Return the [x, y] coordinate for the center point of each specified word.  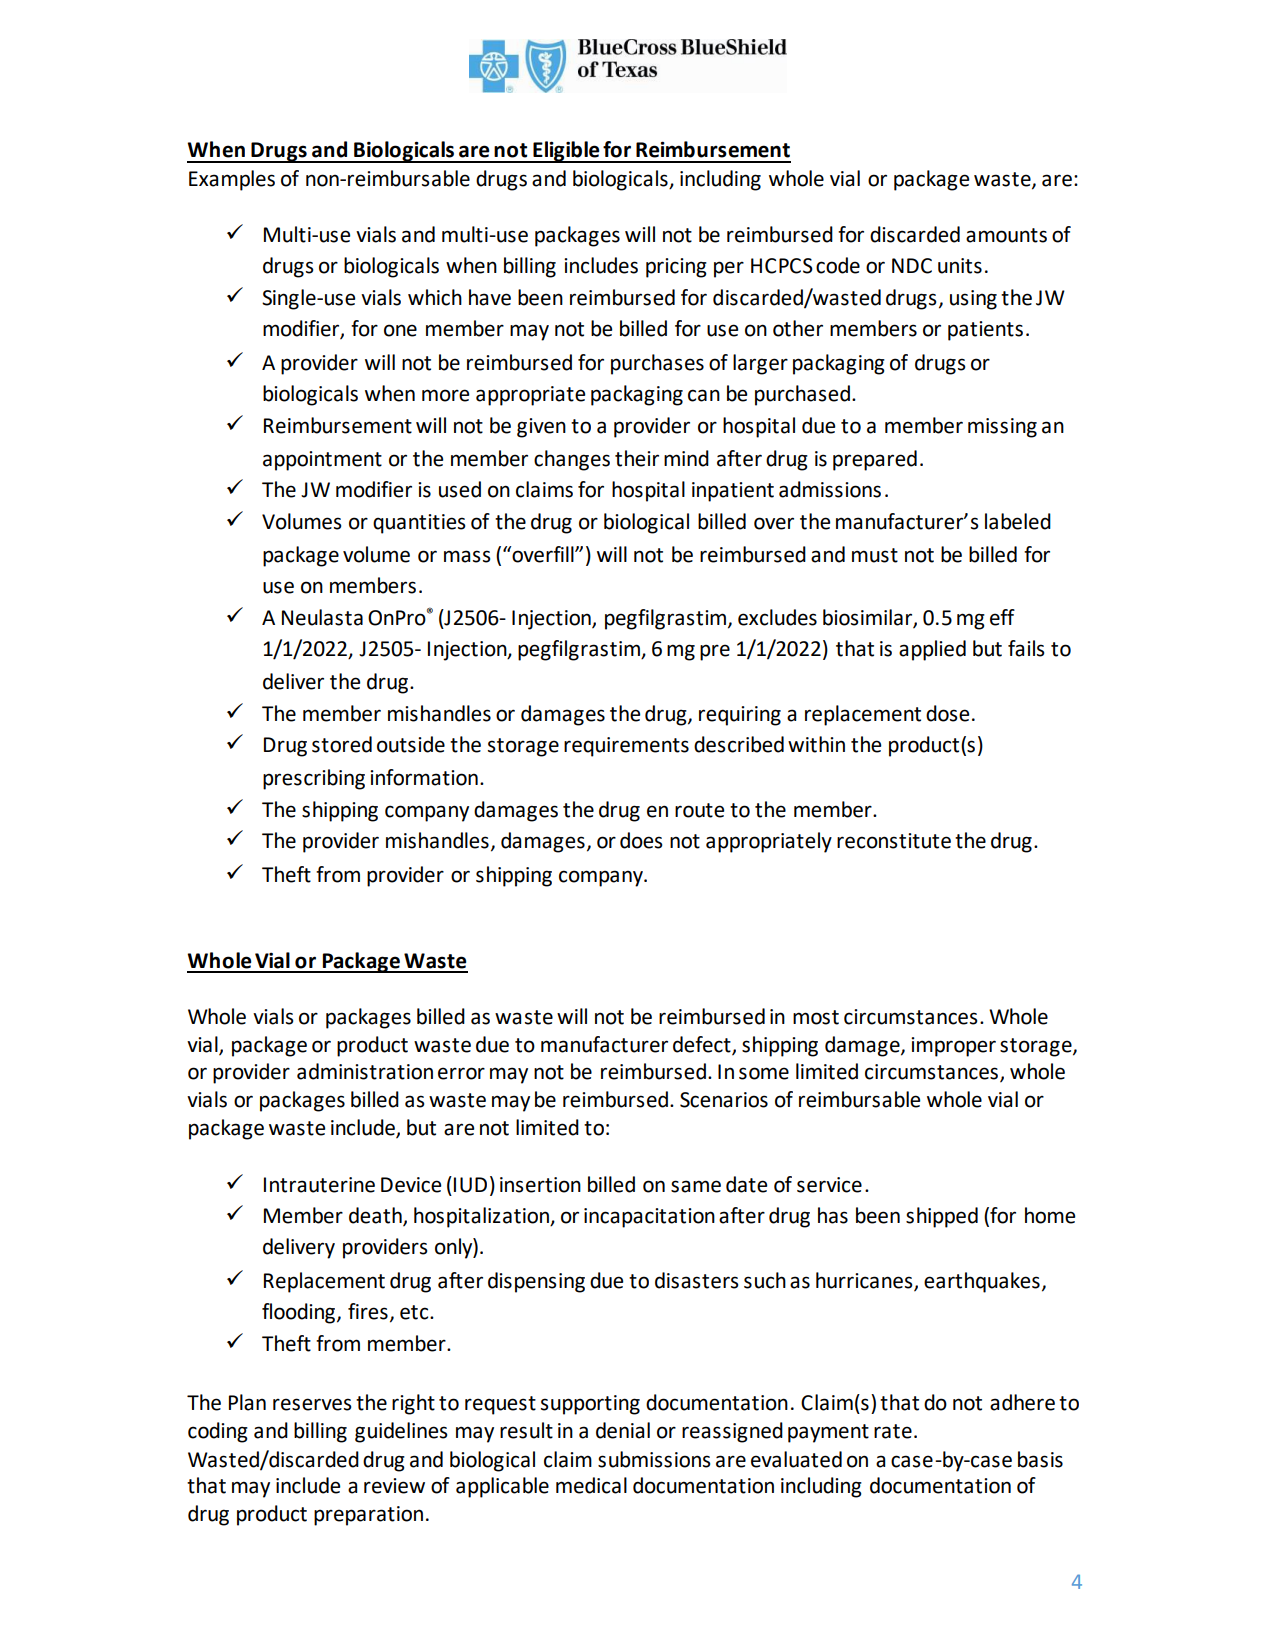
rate [893, 1431]
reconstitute [894, 841]
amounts [1006, 235]
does [641, 840]
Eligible [566, 152]
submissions [654, 1459]
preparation [368, 1516]
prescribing [314, 779]
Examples [232, 180]
